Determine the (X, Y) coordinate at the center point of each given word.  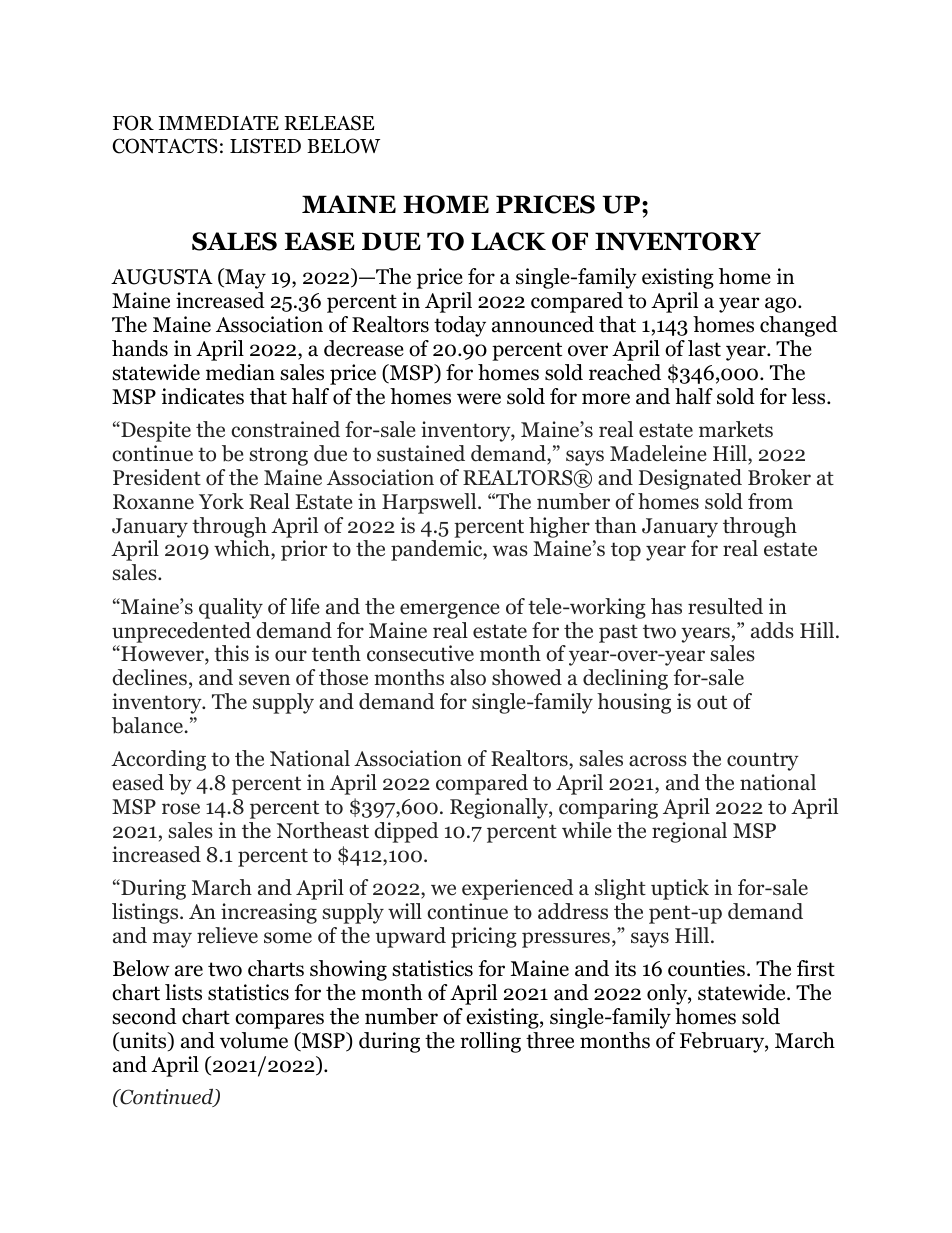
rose (181, 809)
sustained (421, 453)
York (221, 501)
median (240, 372)
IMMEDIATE (219, 123)
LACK (508, 241)
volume (254, 1040)
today (460, 326)
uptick (680, 889)
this (231, 653)
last (704, 348)
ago (782, 305)
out (712, 702)
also (468, 677)
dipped (406, 832)
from (770, 501)
